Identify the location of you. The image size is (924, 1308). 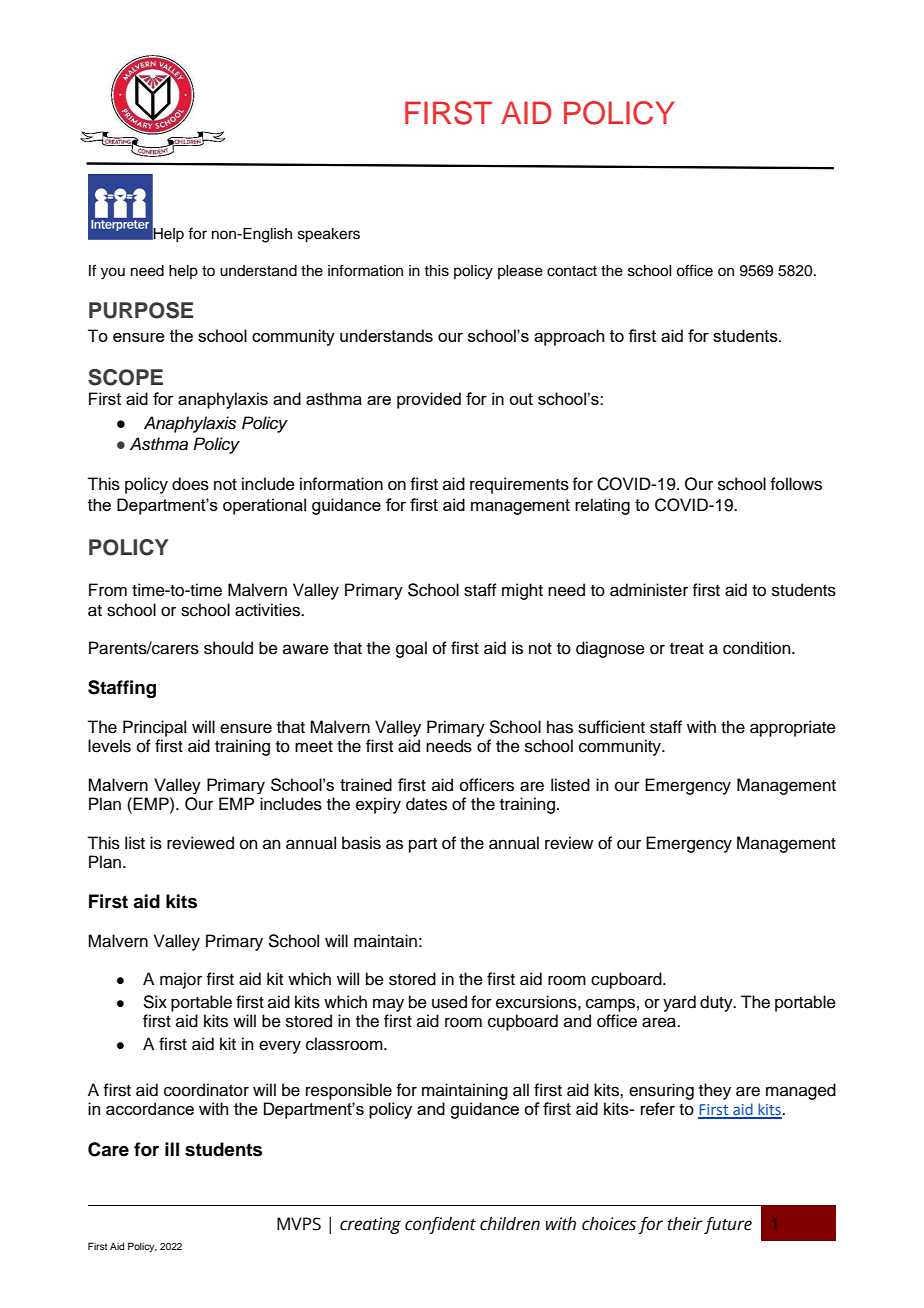
(113, 273).
